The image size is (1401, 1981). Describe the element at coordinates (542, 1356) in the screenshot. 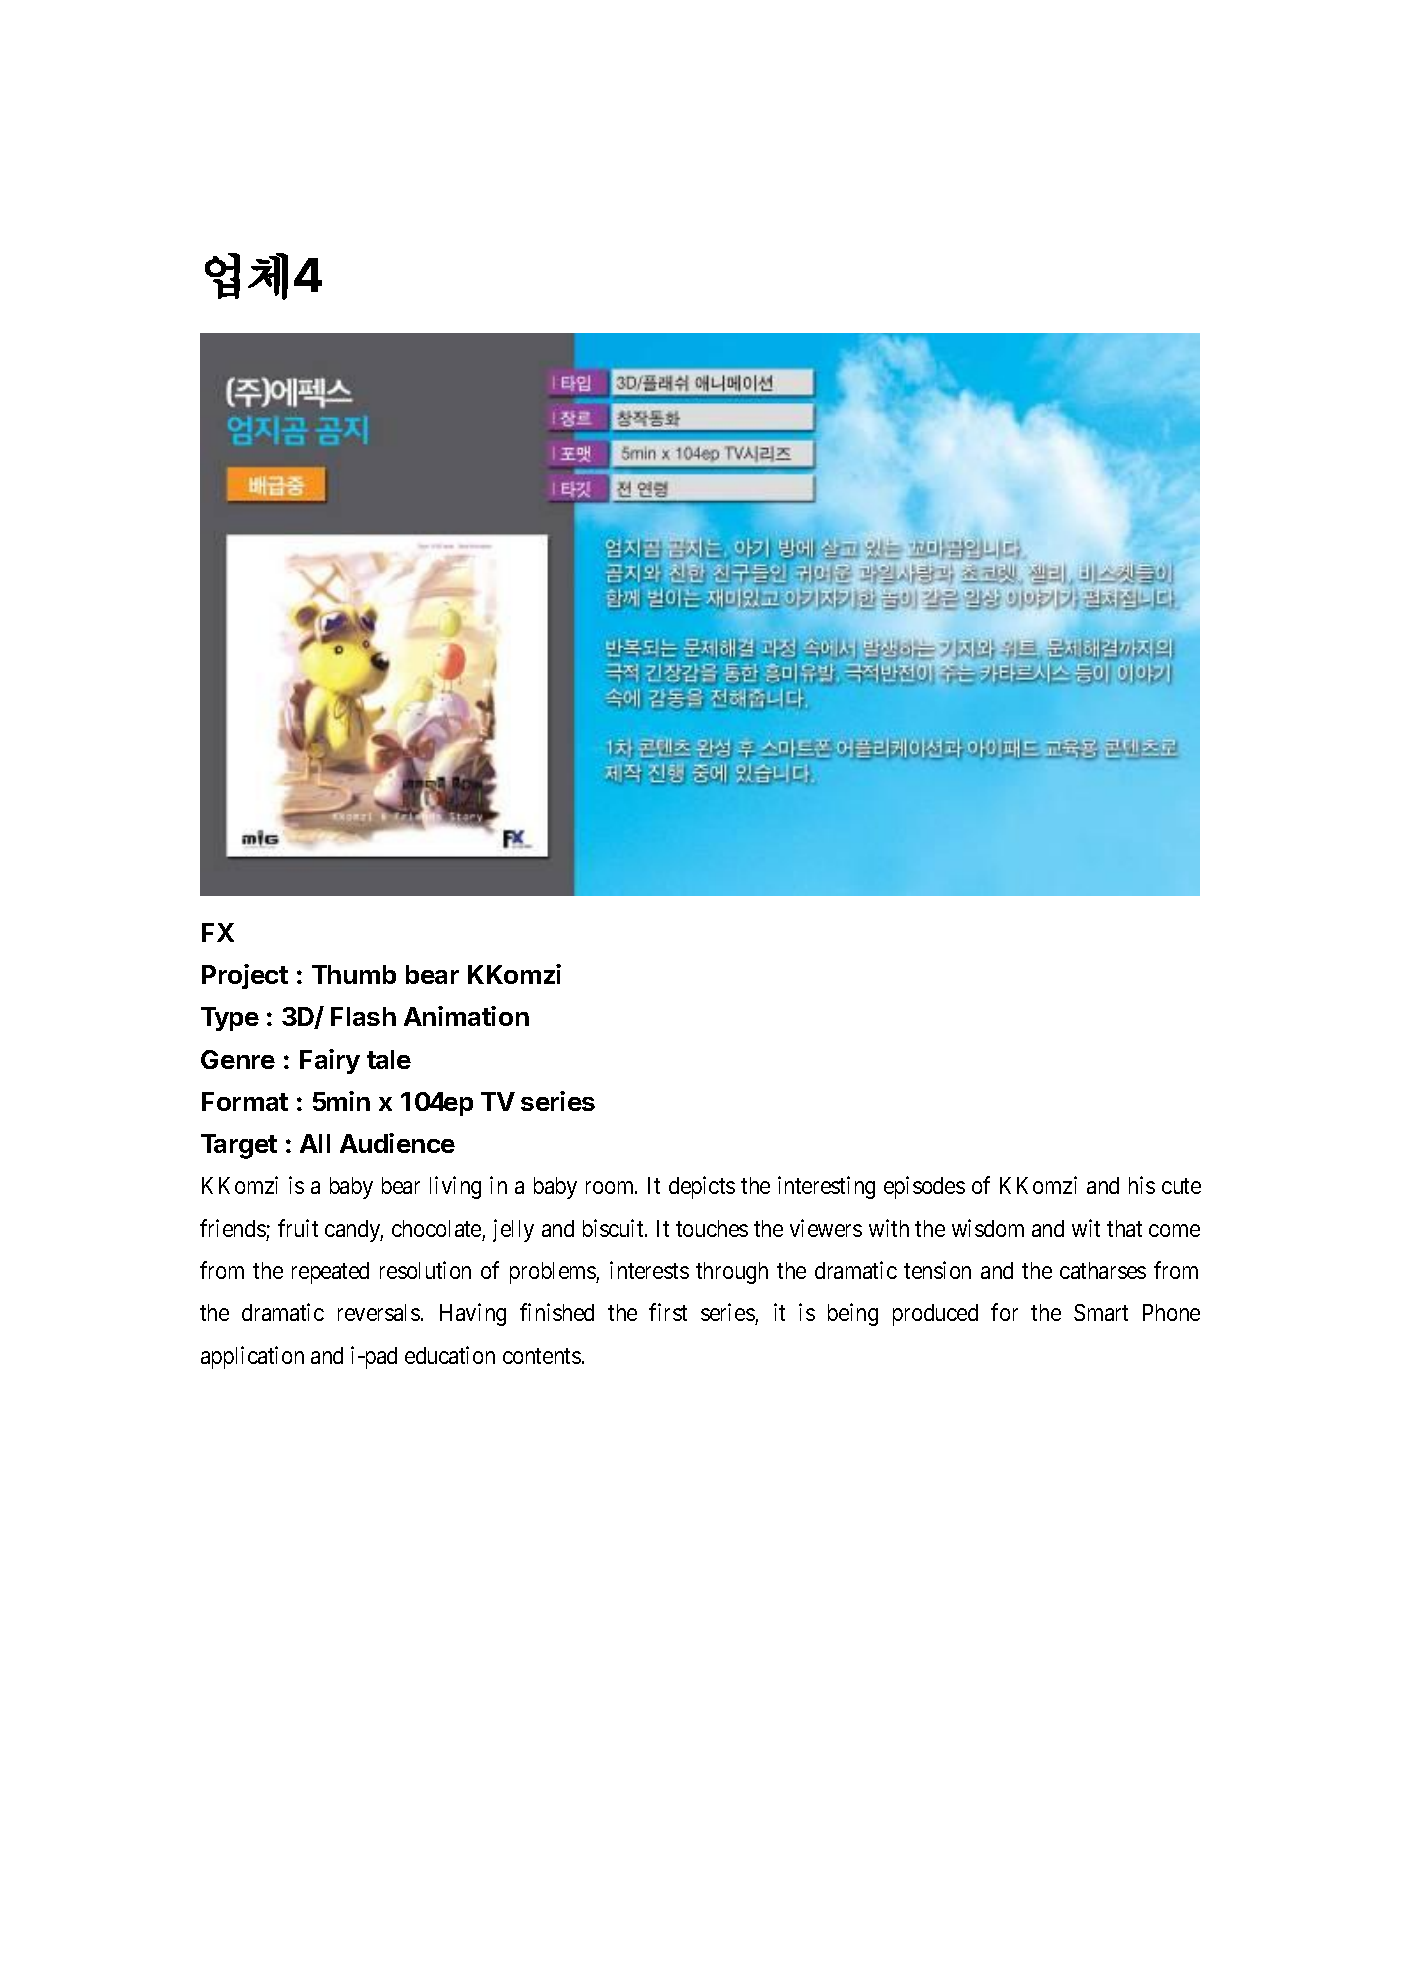

I see `contents` at that location.
